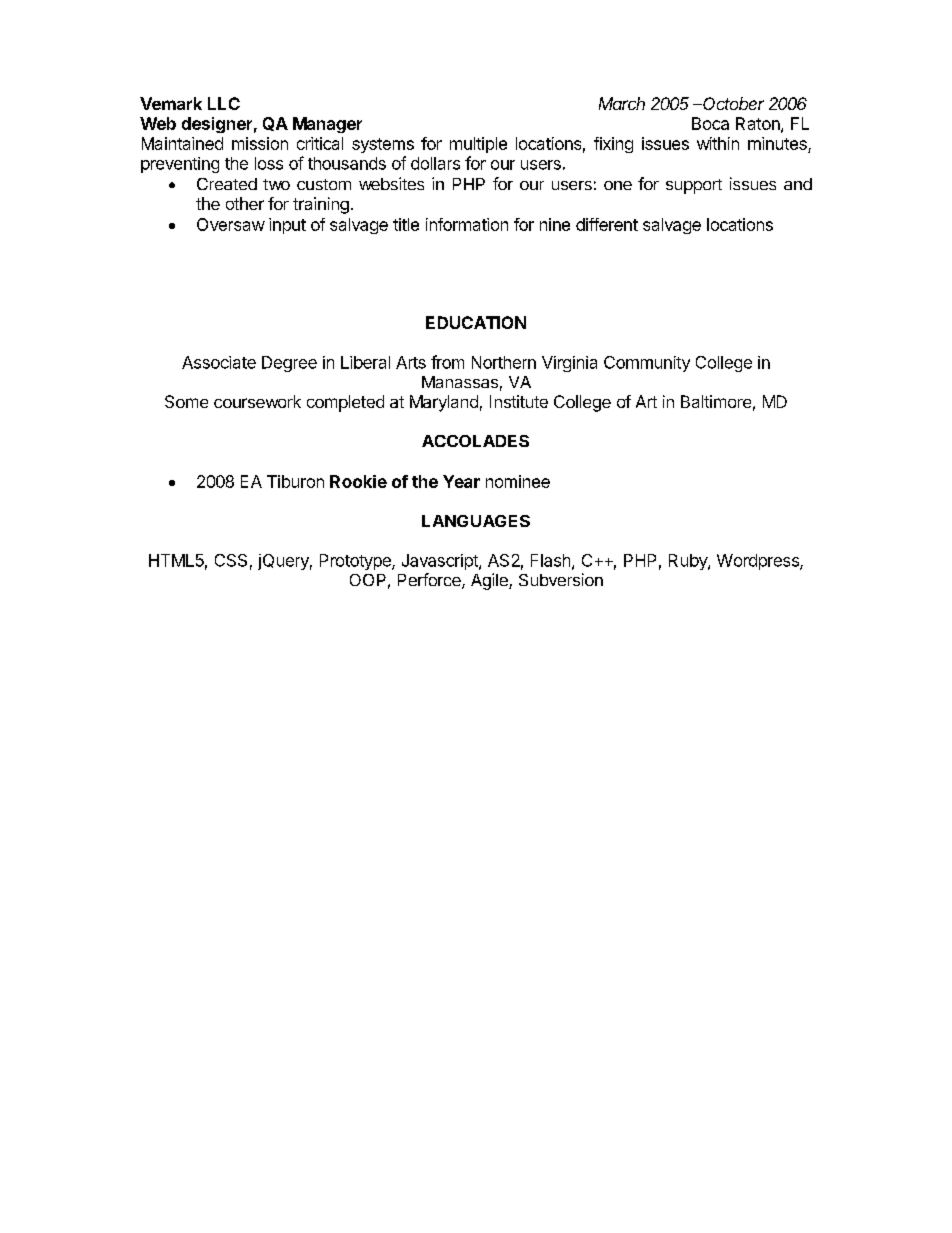 This page has height=1233, width=952. I want to click on CSS, so click(231, 560).
